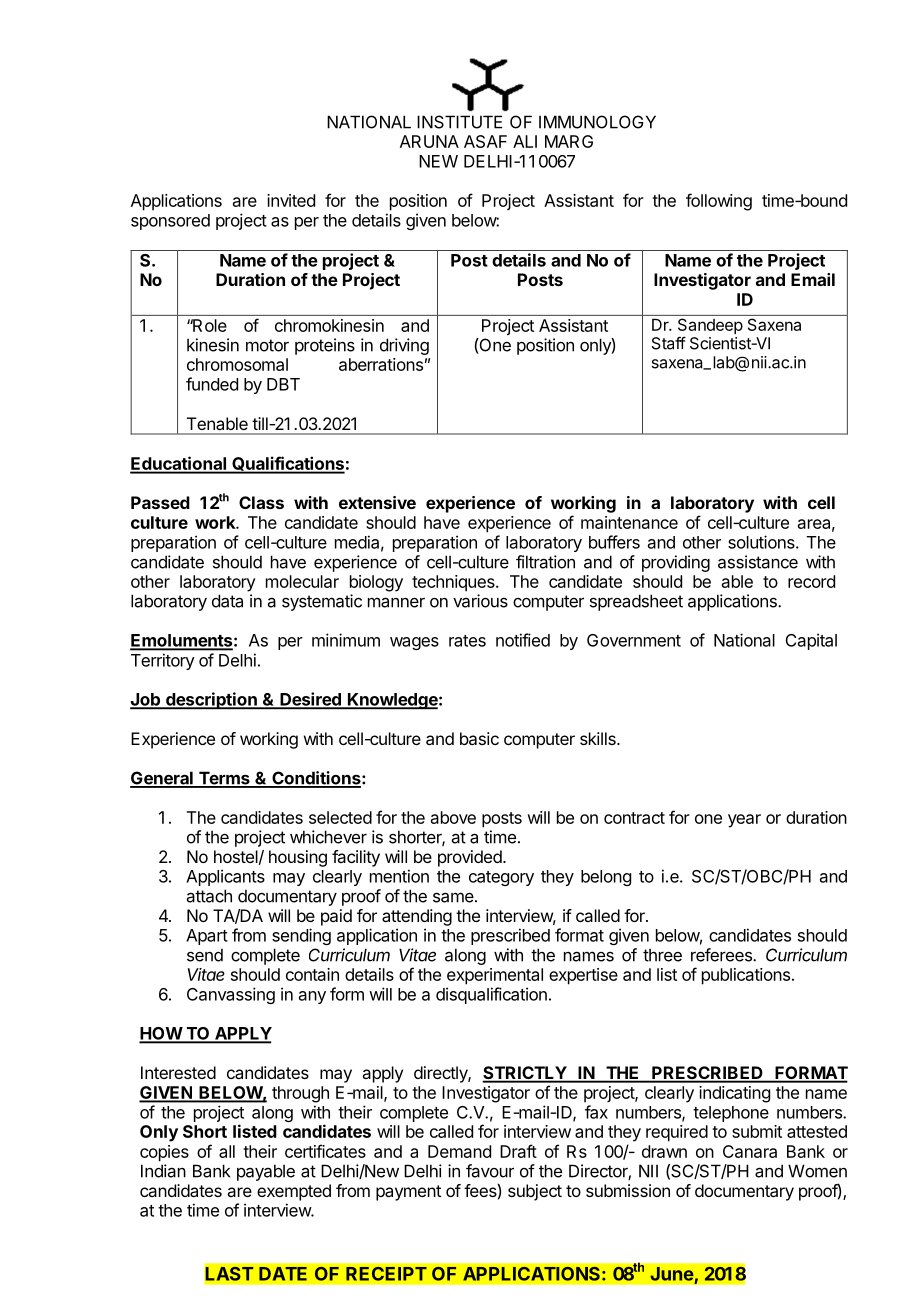  What do you see at coordinates (479, 738) in the image?
I see `basic` at bounding box center [479, 738].
